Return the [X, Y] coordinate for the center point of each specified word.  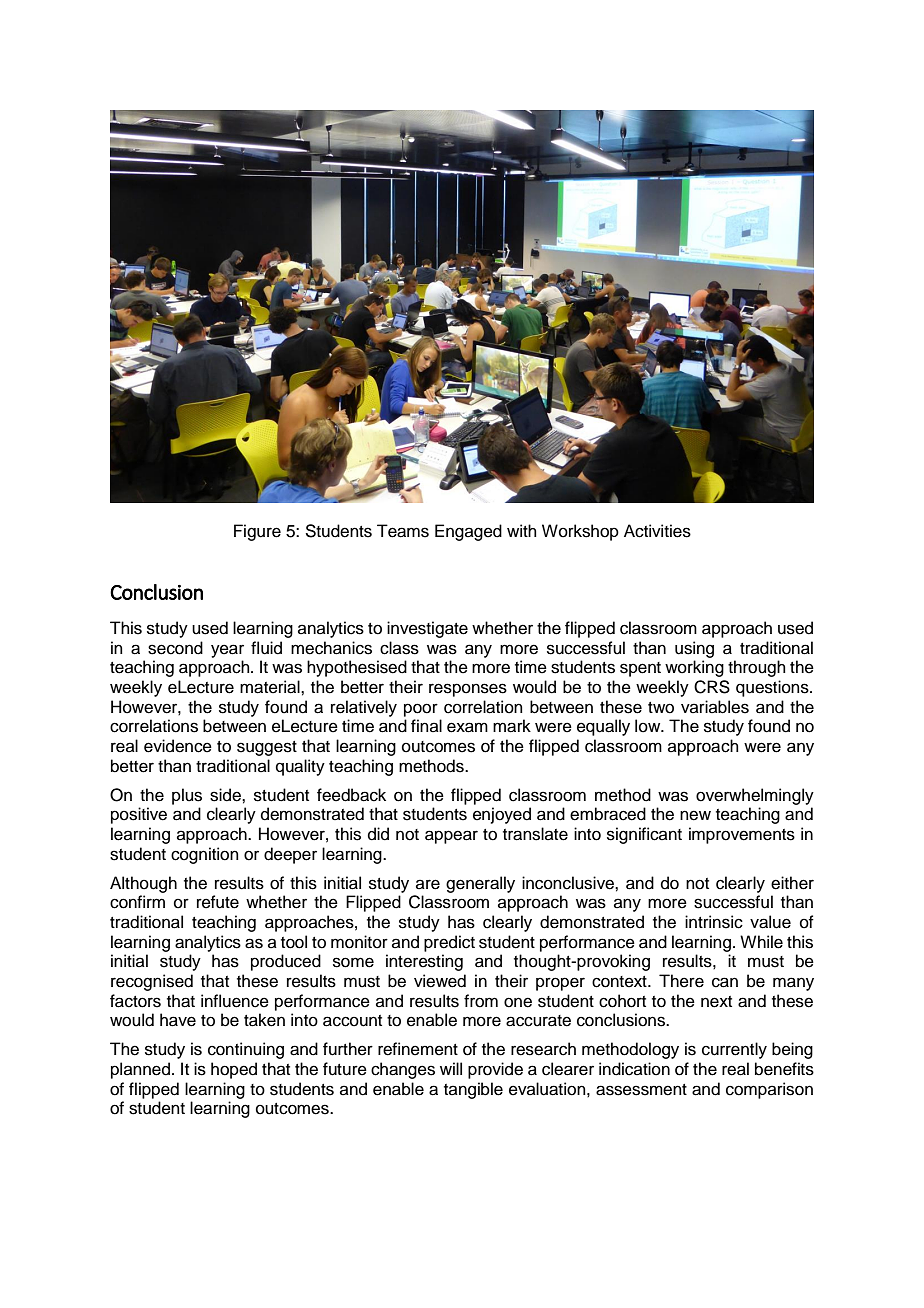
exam [467, 727]
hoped [234, 1070]
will [451, 1068]
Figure [257, 532]
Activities [657, 531]
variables [715, 707]
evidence [178, 746]
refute [218, 902]
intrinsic [714, 922]
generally [480, 884]
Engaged [468, 532]
